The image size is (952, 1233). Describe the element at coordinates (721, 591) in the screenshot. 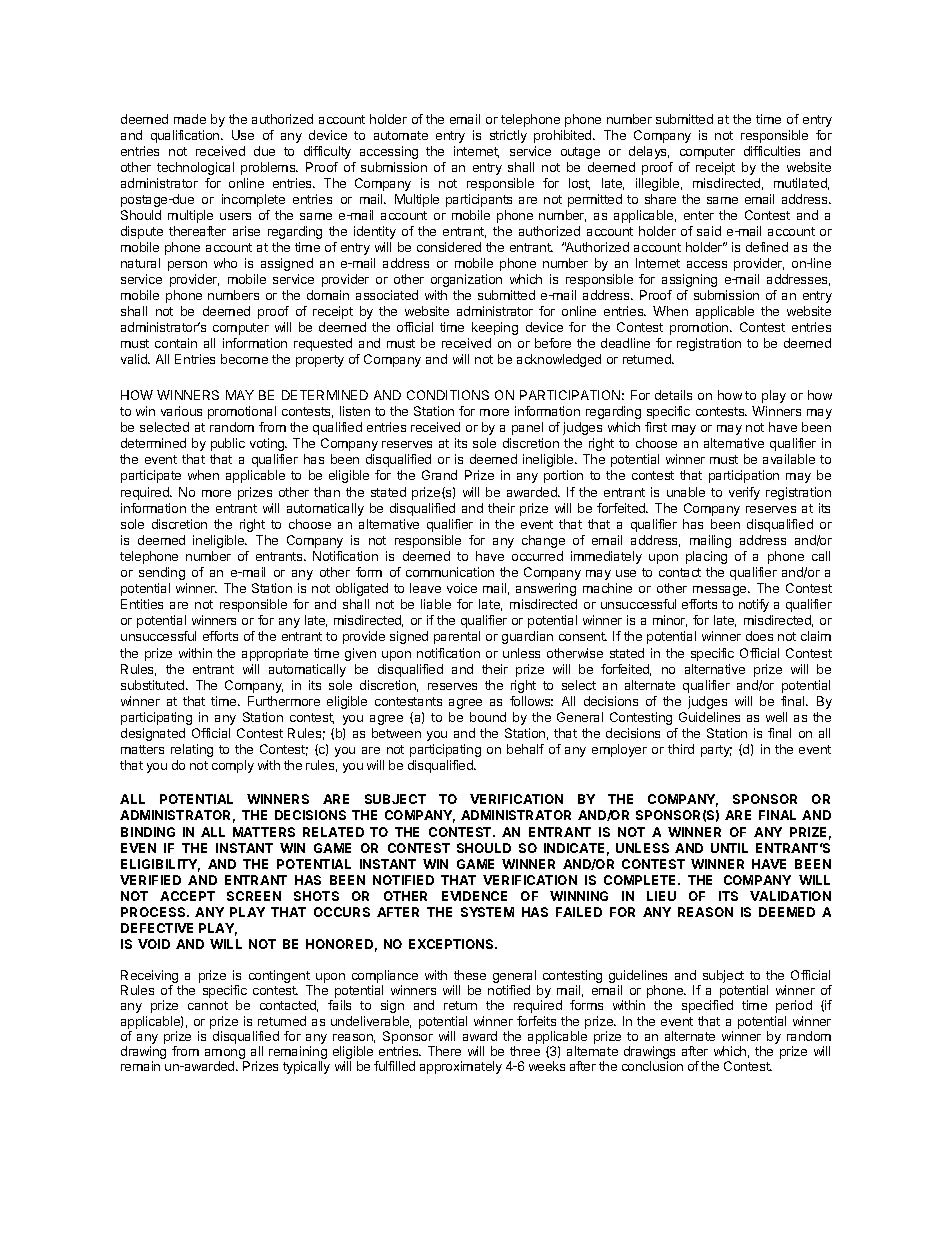

I see `message` at that location.
